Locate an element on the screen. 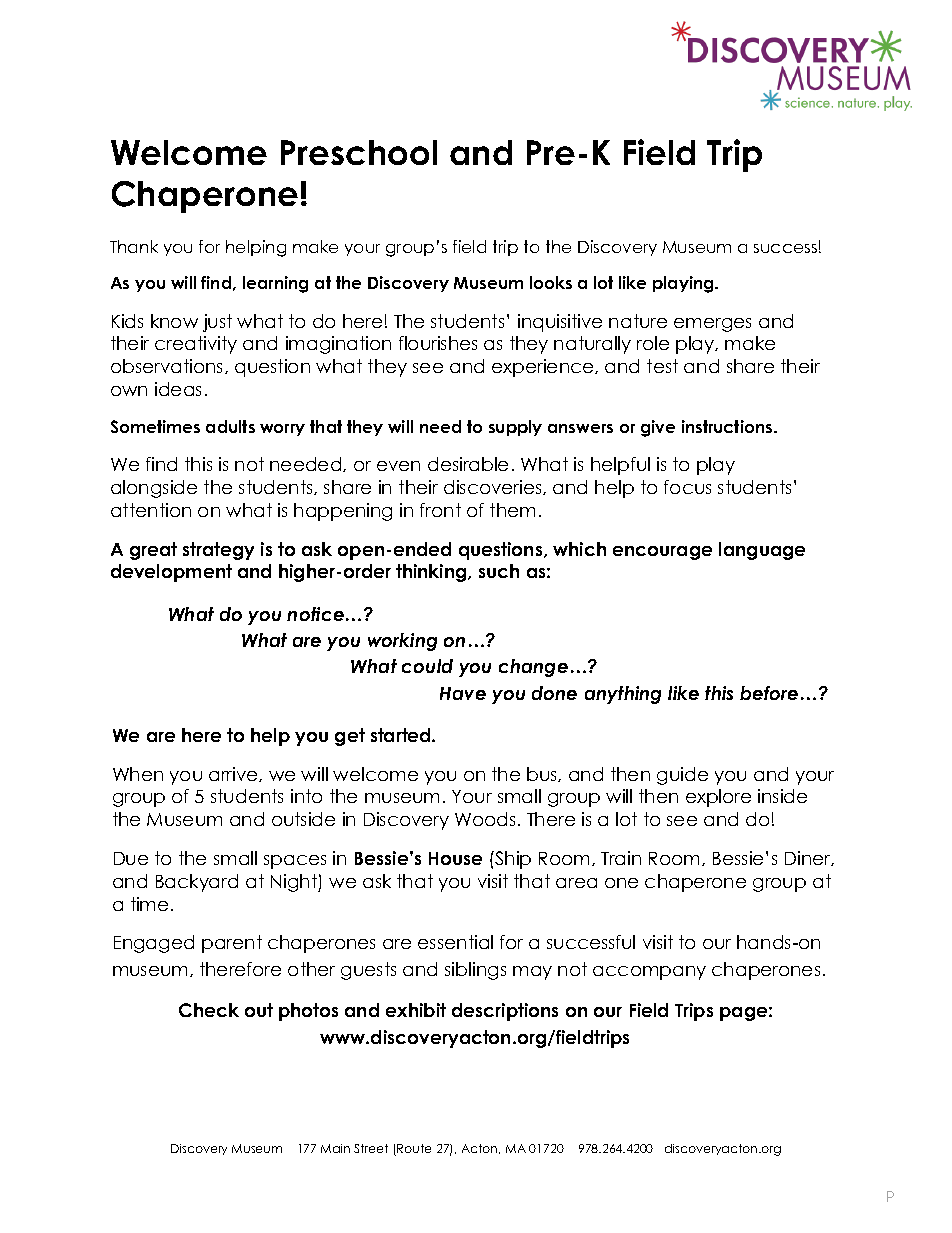 The width and height of the screenshot is (952, 1233). strategy is located at coordinates (218, 551).
